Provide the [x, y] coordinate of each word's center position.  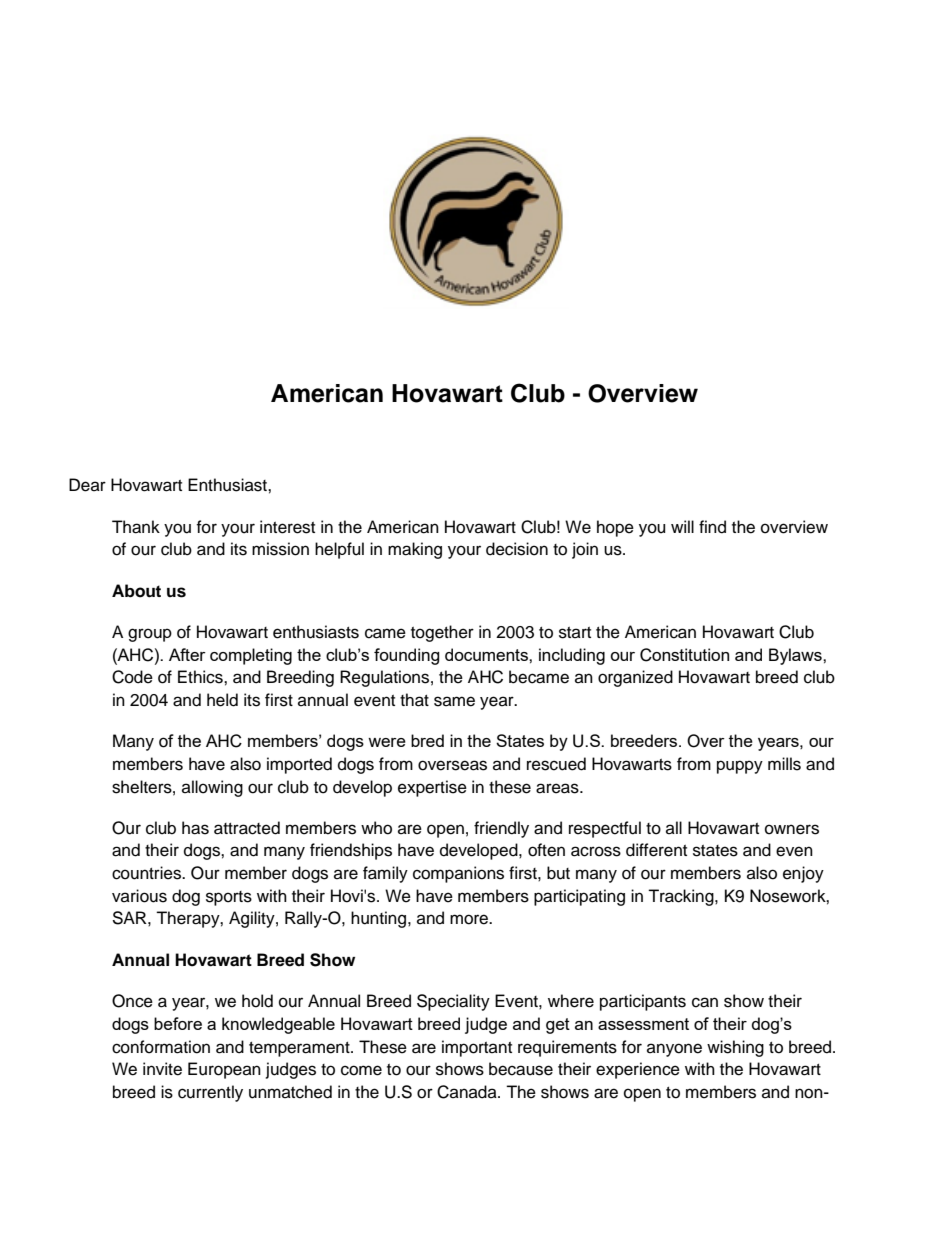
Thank [136, 527]
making [415, 550]
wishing [735, 1048]
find [712, 527]
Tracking [682, 897]
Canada [468, 1092]
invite [162, 1069]
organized [635, 678]
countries [148, 873]
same [454, 701]
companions [458, 874]
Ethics [201, 677]
